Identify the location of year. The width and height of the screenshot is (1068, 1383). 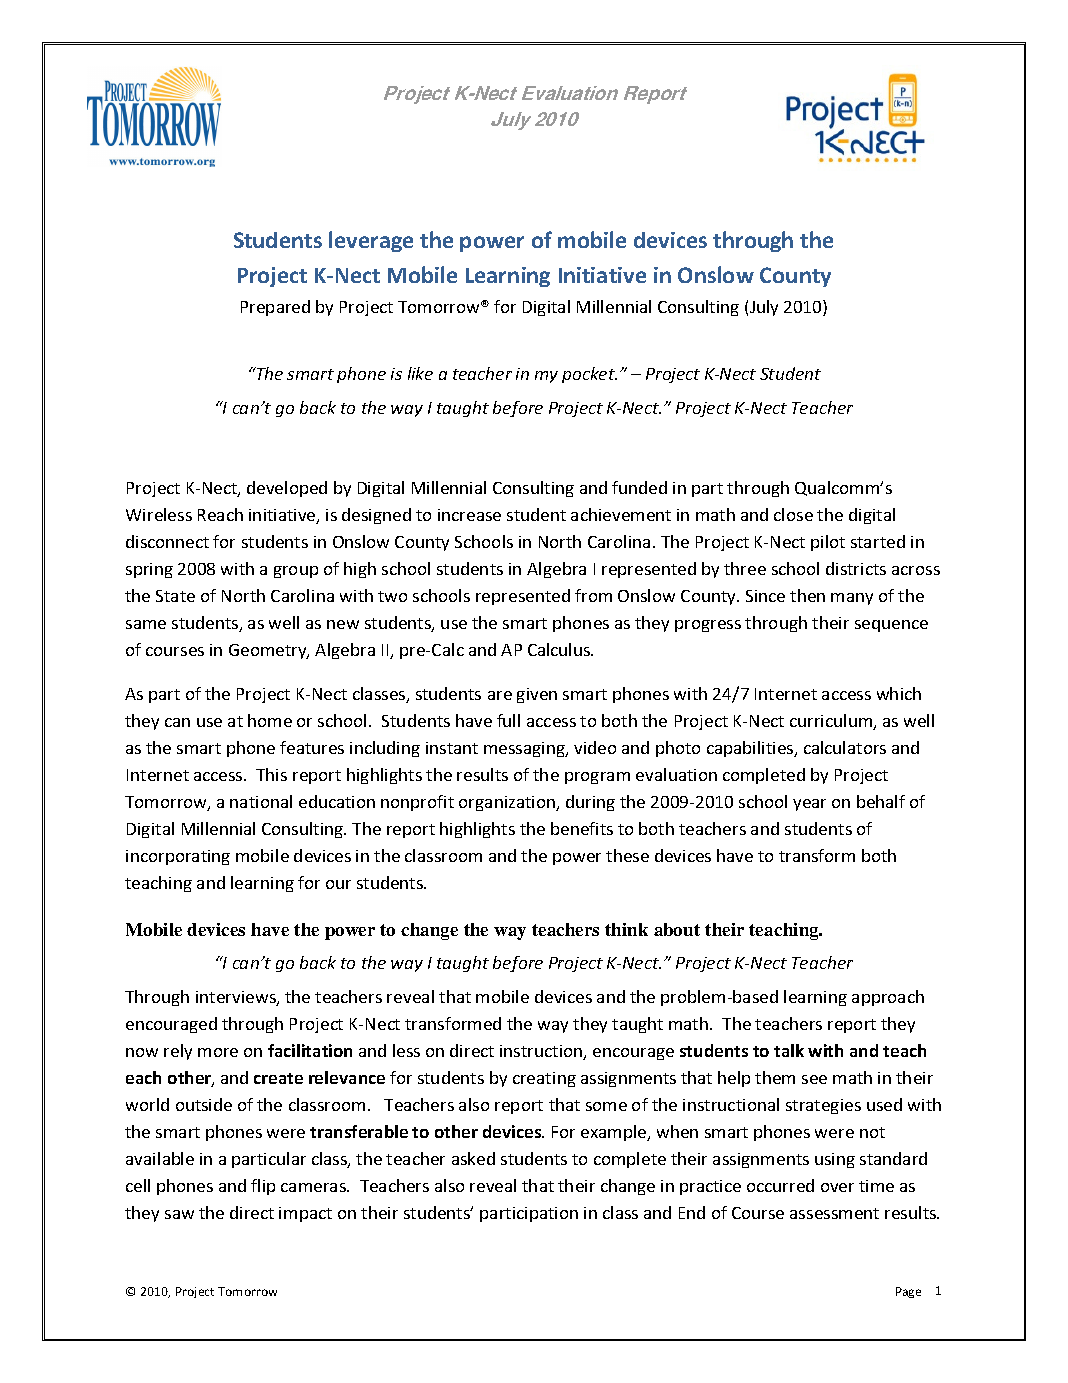
(809, 805).
